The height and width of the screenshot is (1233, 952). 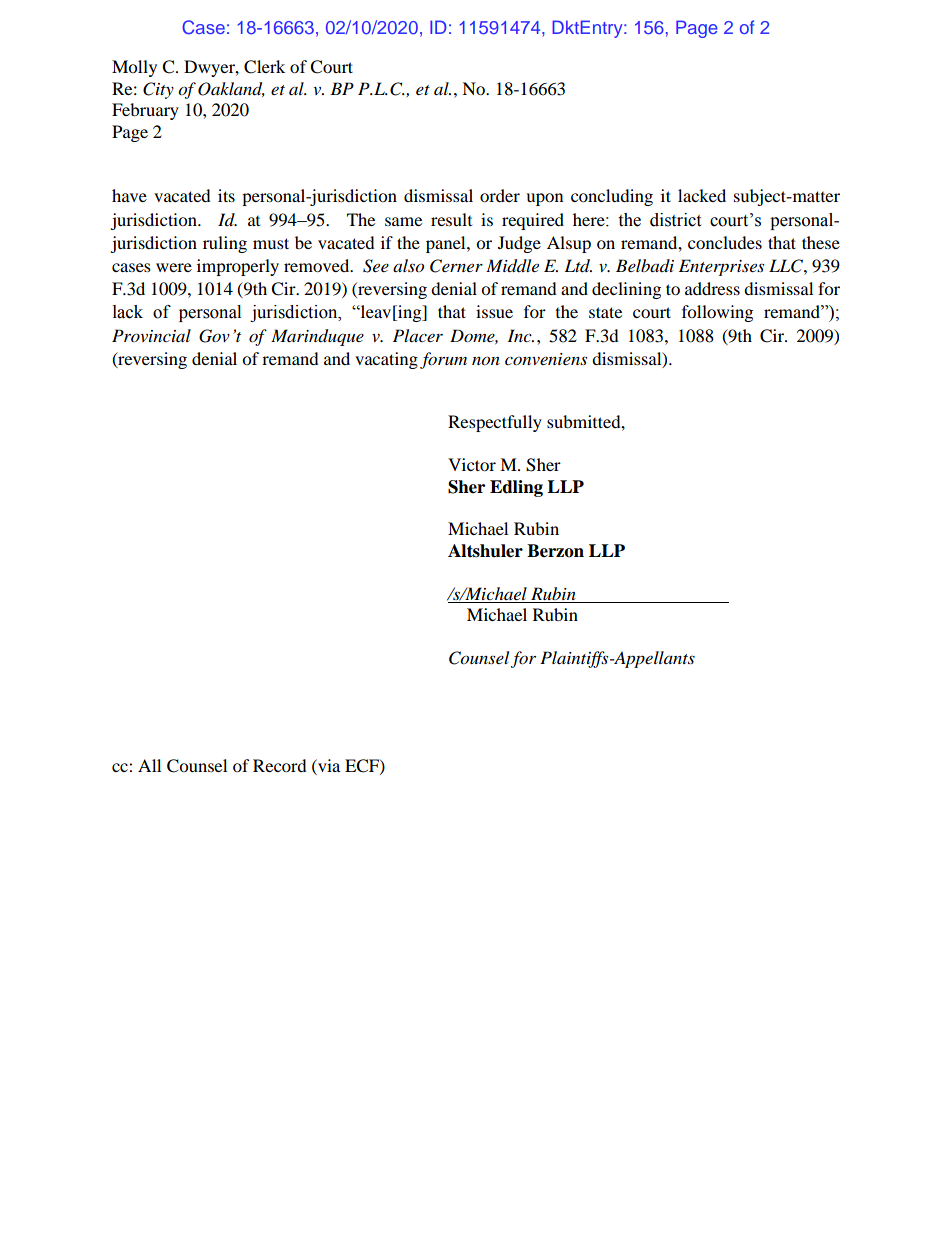 I want to click on All, so click(x=149, y=765).
